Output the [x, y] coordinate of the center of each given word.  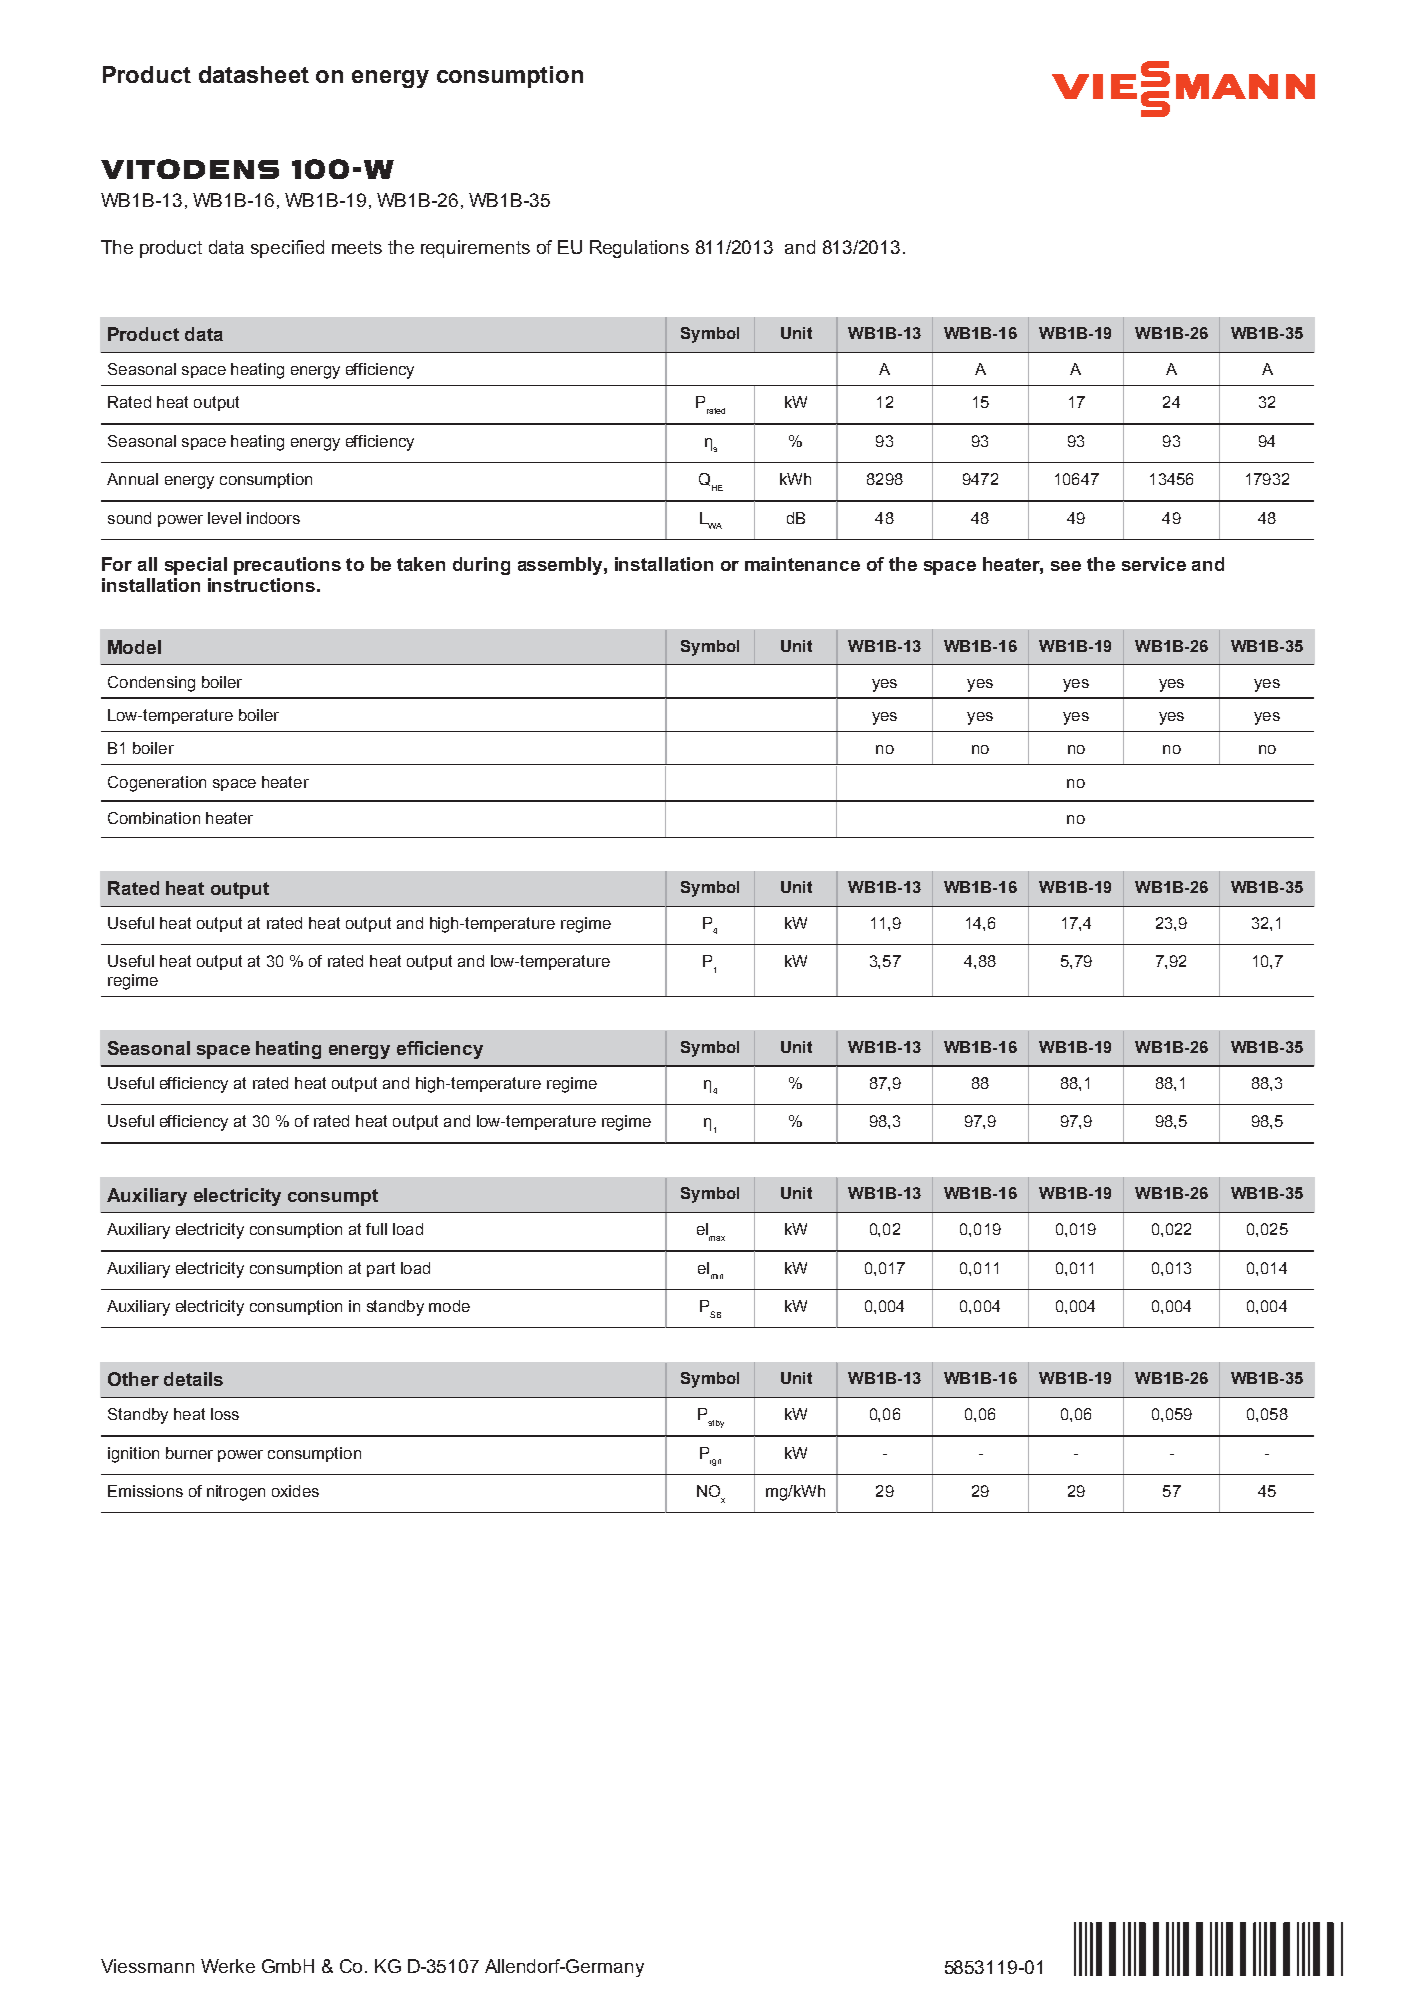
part [381, 1269]
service [1154, 564]
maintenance [802, 564]
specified [287, 249]
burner [189, 1453]
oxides [295, 1491]
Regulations [639, 249]
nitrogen [236, 1493]
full [376, 1229]
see [1066, 566]
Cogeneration [157, 784]
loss [225, 1414]
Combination [154, 818]
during [481, 566]
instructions [261, 585]
